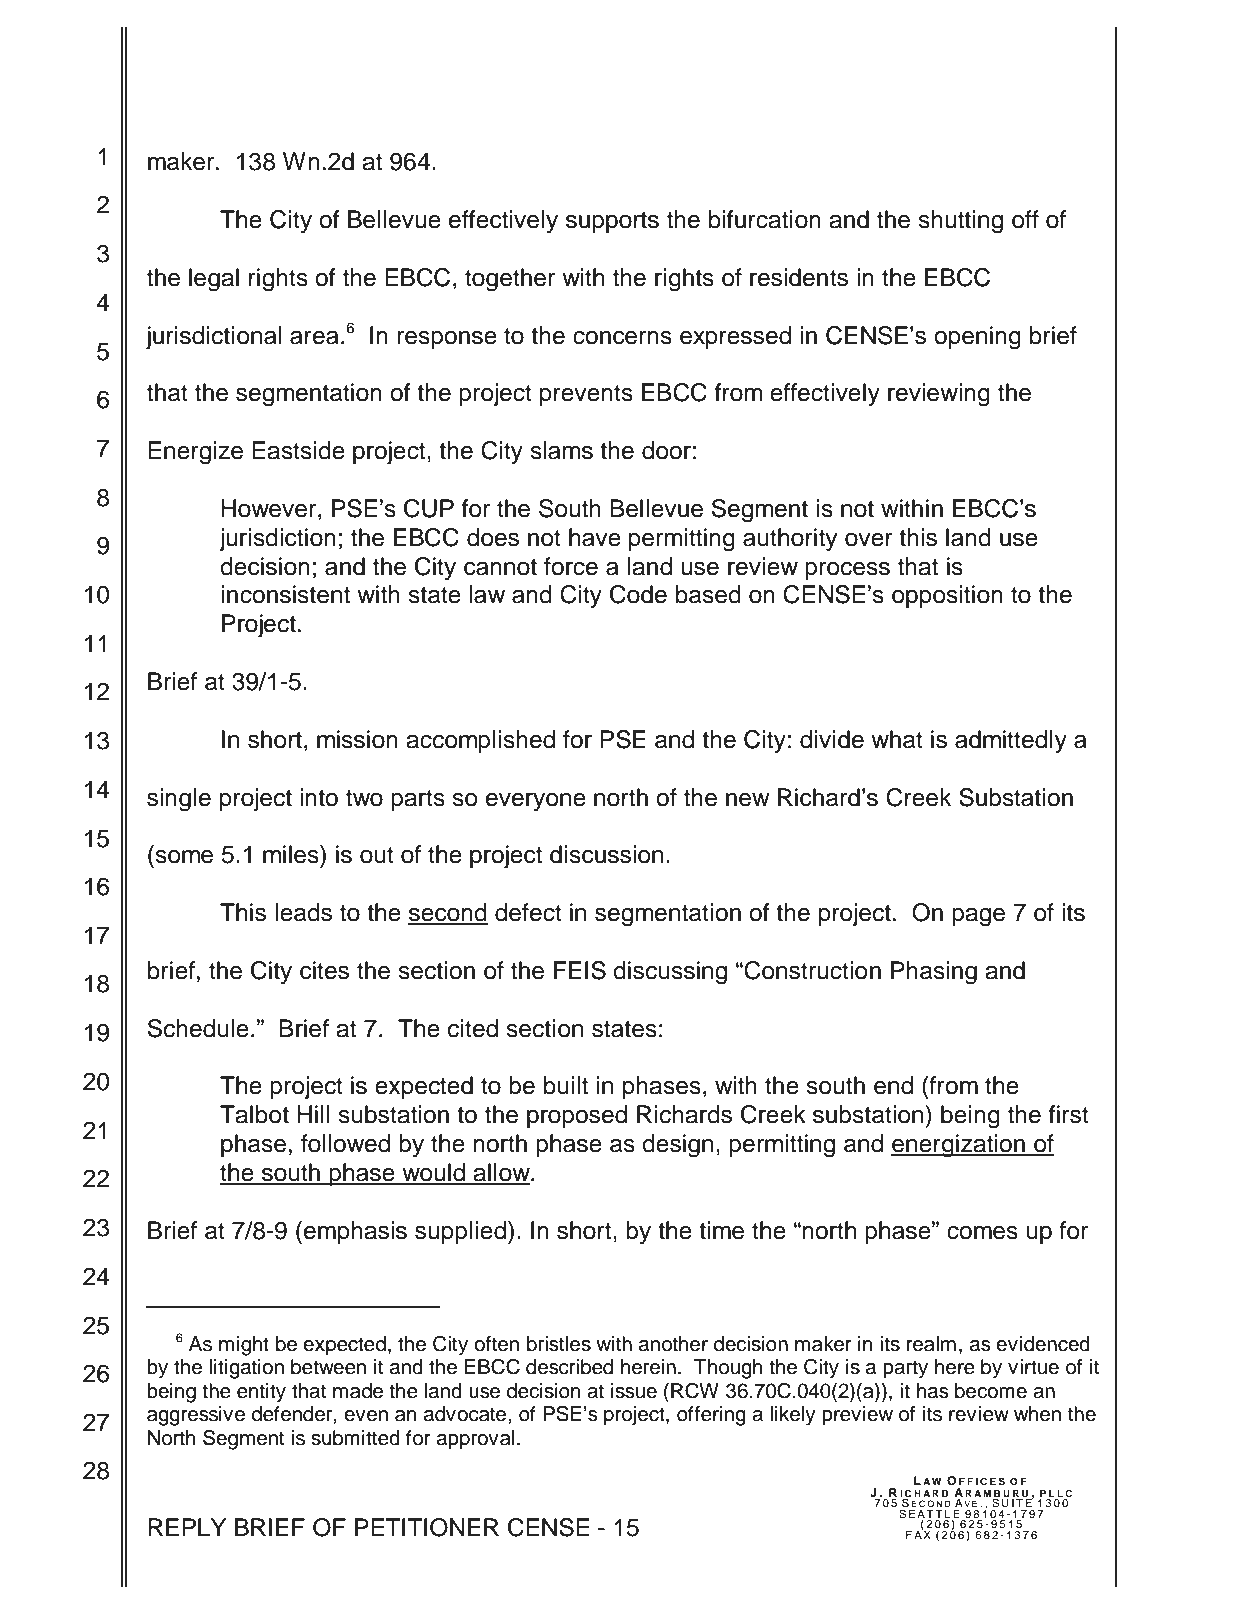 This document has width=1248, height=1615. I want to click on submitted, so click(355, 1438).
